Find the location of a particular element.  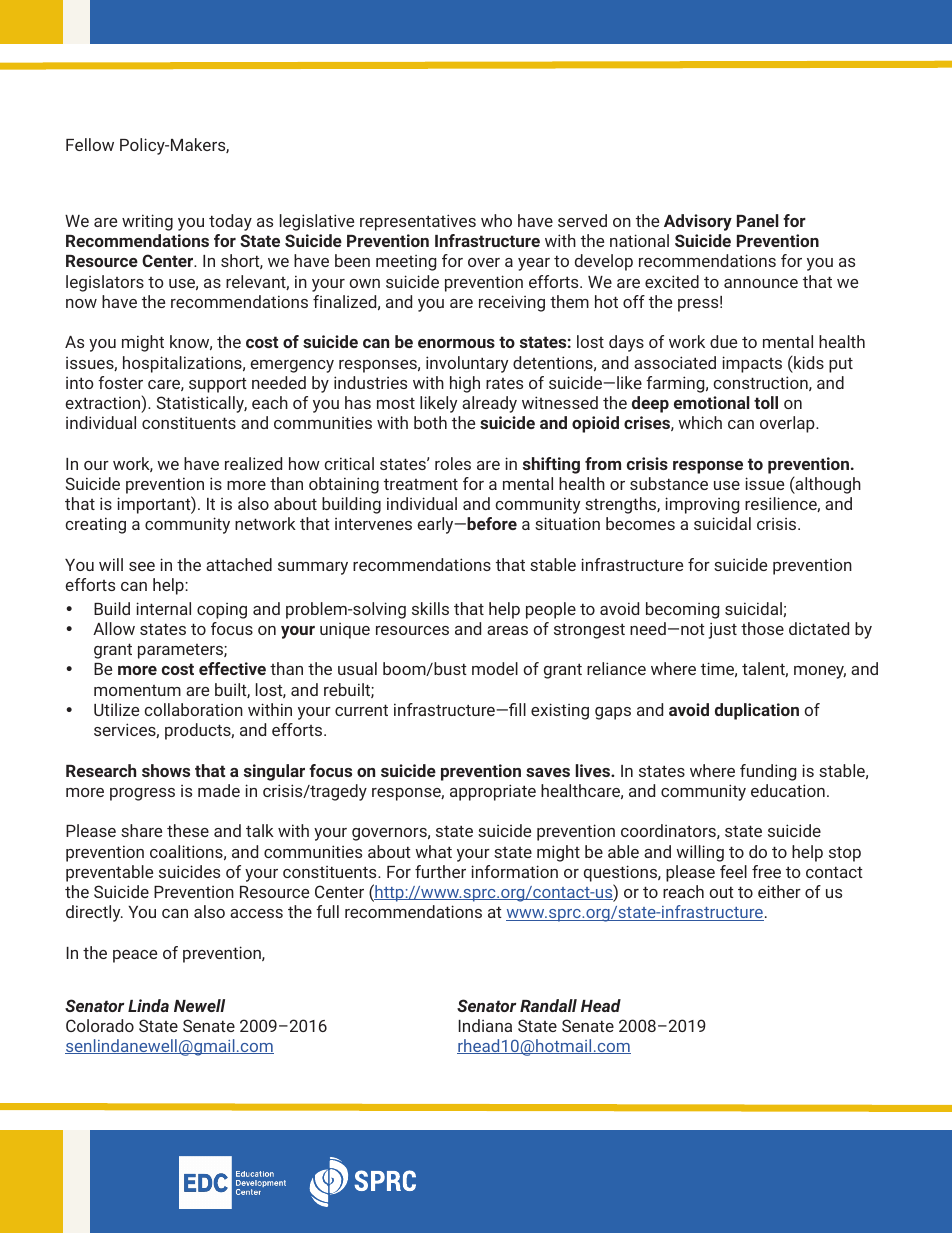

either is located at coordinates (779, 891).
